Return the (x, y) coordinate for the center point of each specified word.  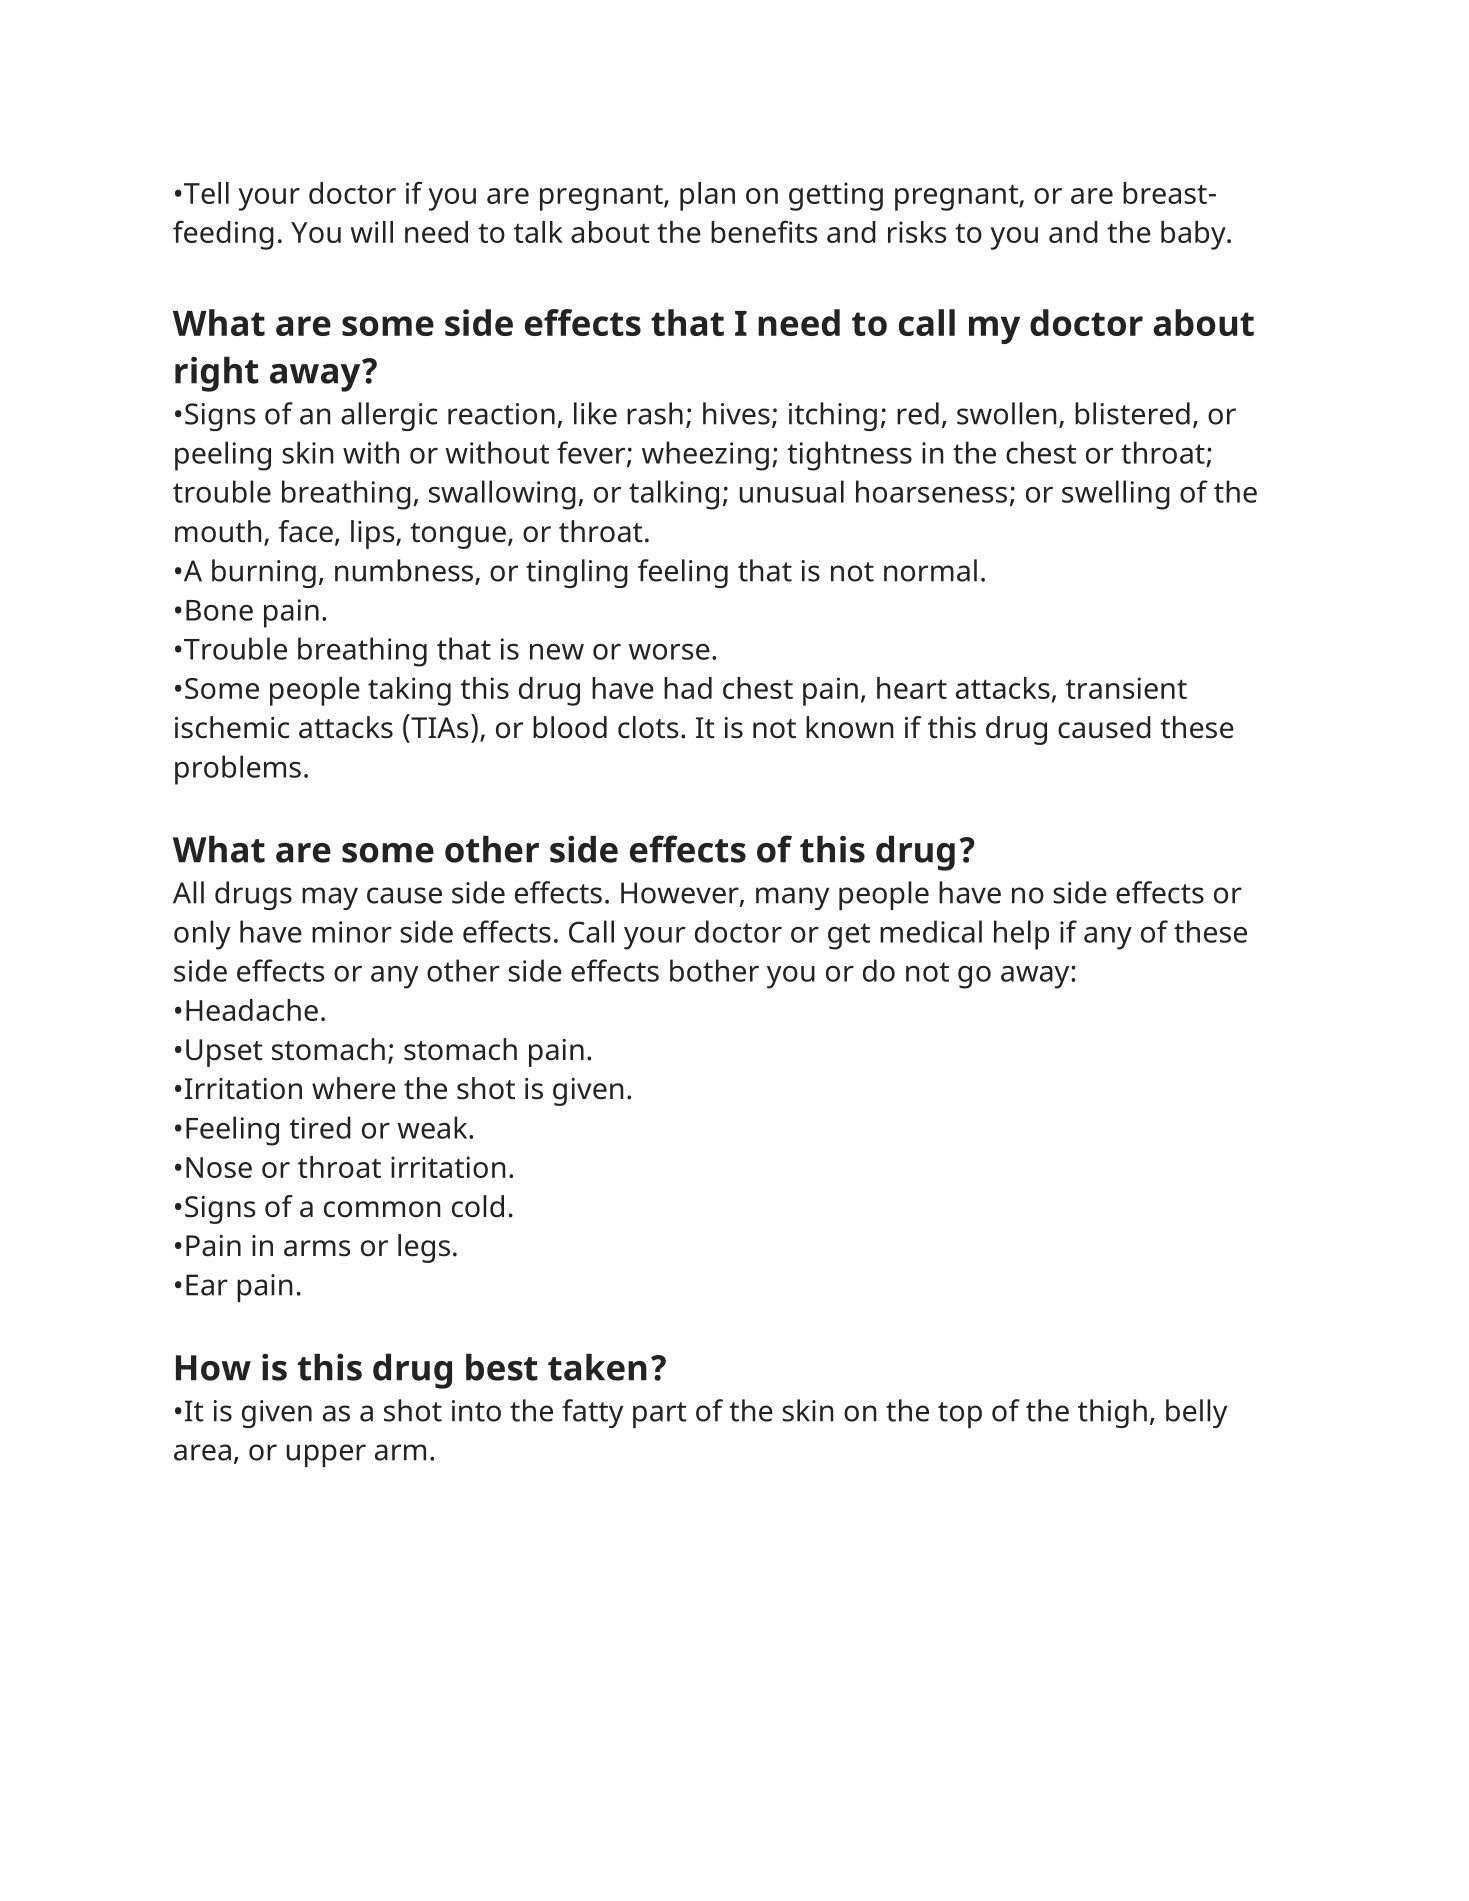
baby (1194, 235)
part (660, 1415)
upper (326, 1455)
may (330, 898)
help (1021, 935)
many (792, 898)
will (371, 232)
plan (707, 196)
